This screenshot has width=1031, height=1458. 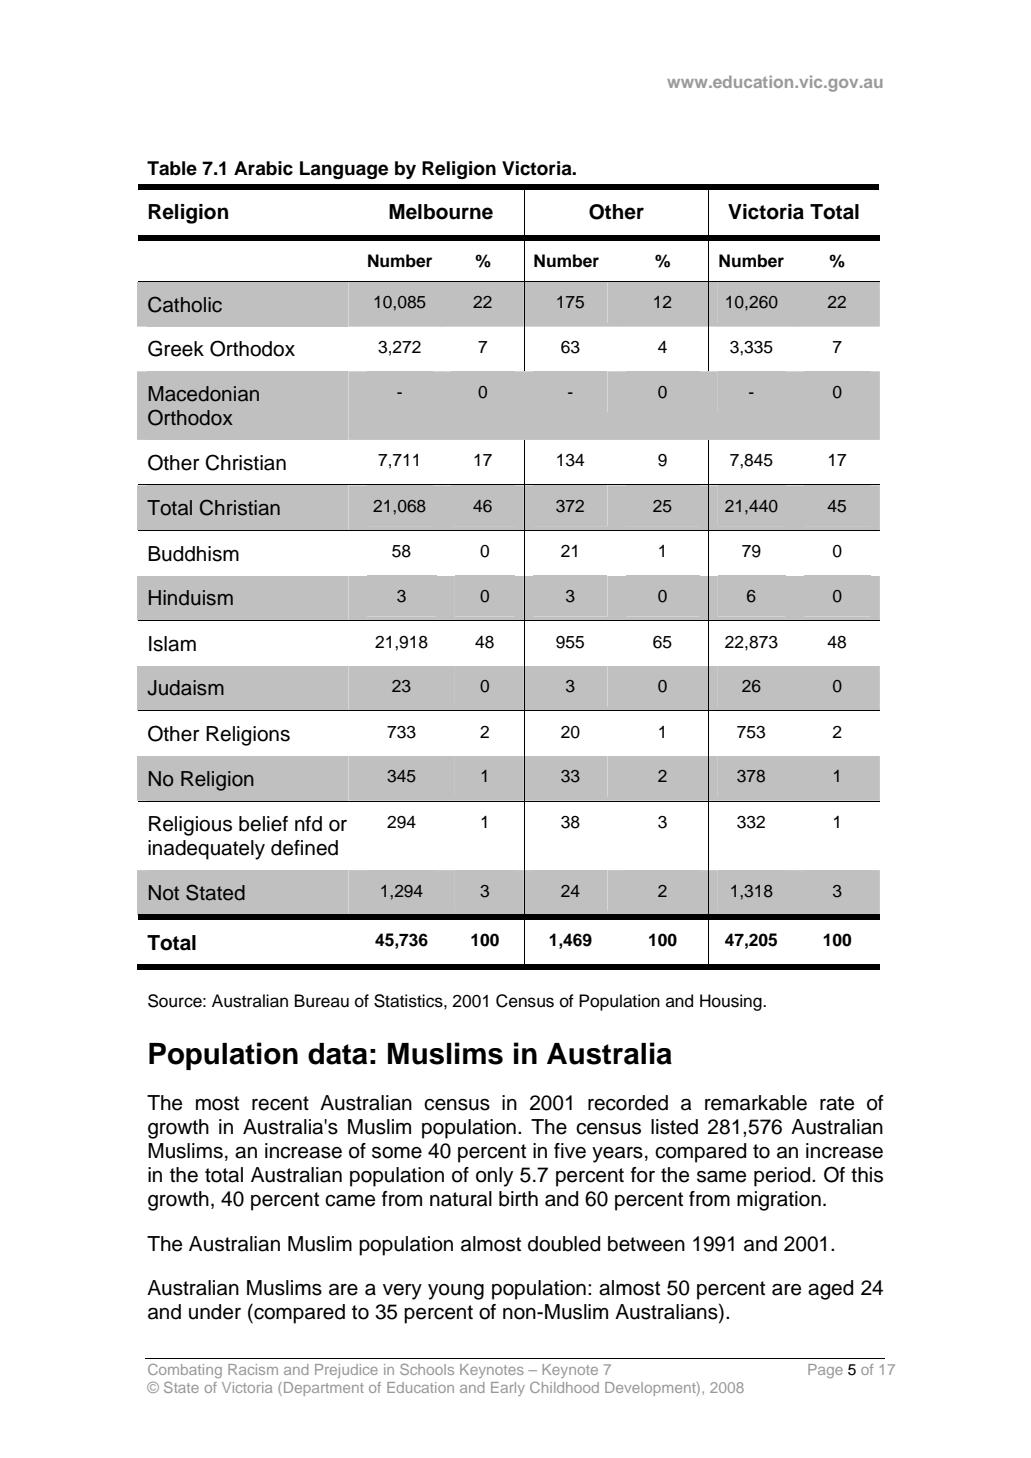 What do you see at coordinates (344, 170) in the screenshot?
I see `Language` at bounding box center [344, 170].
